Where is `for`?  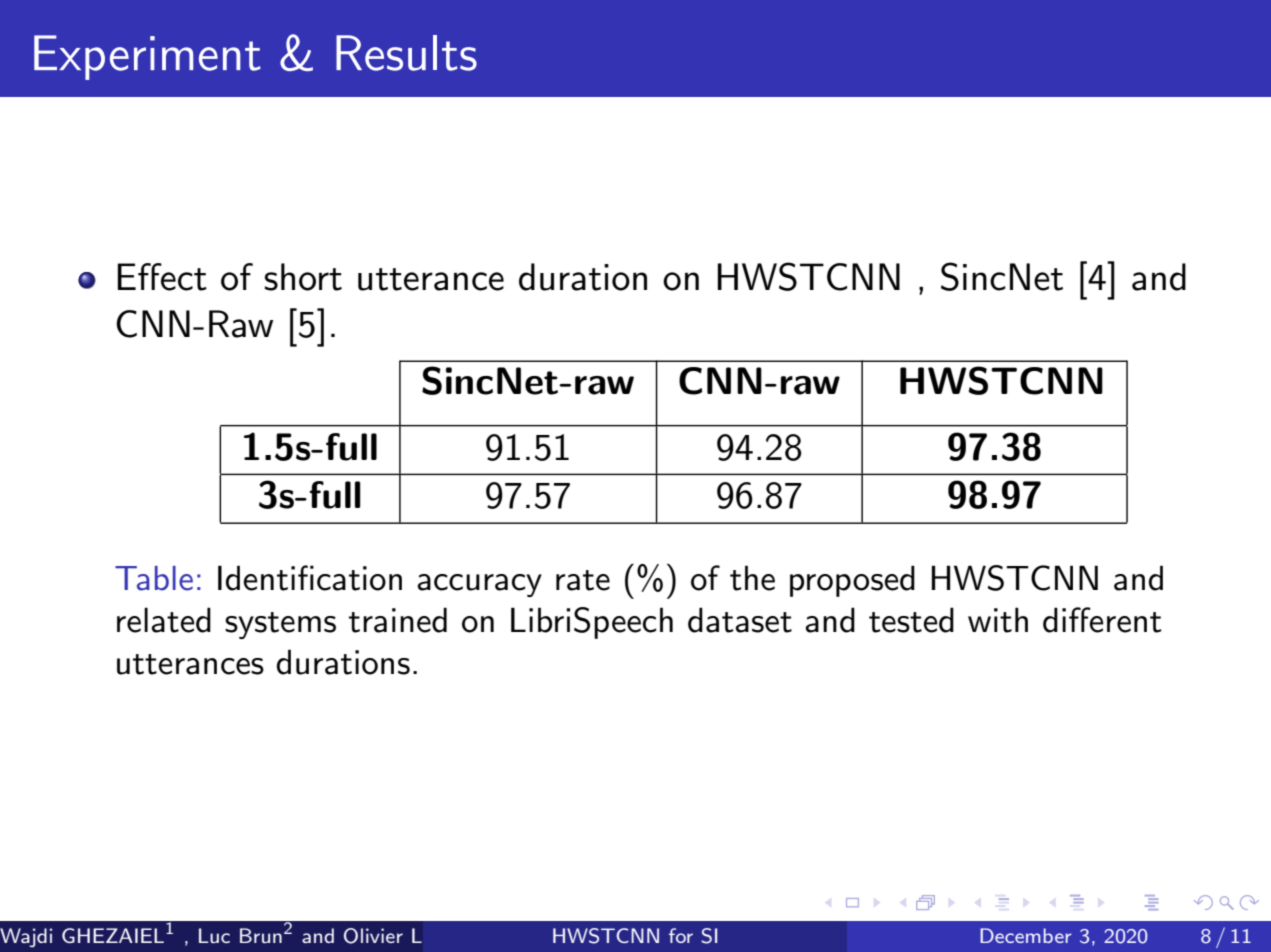 for is located at coordinates (681, 935).
